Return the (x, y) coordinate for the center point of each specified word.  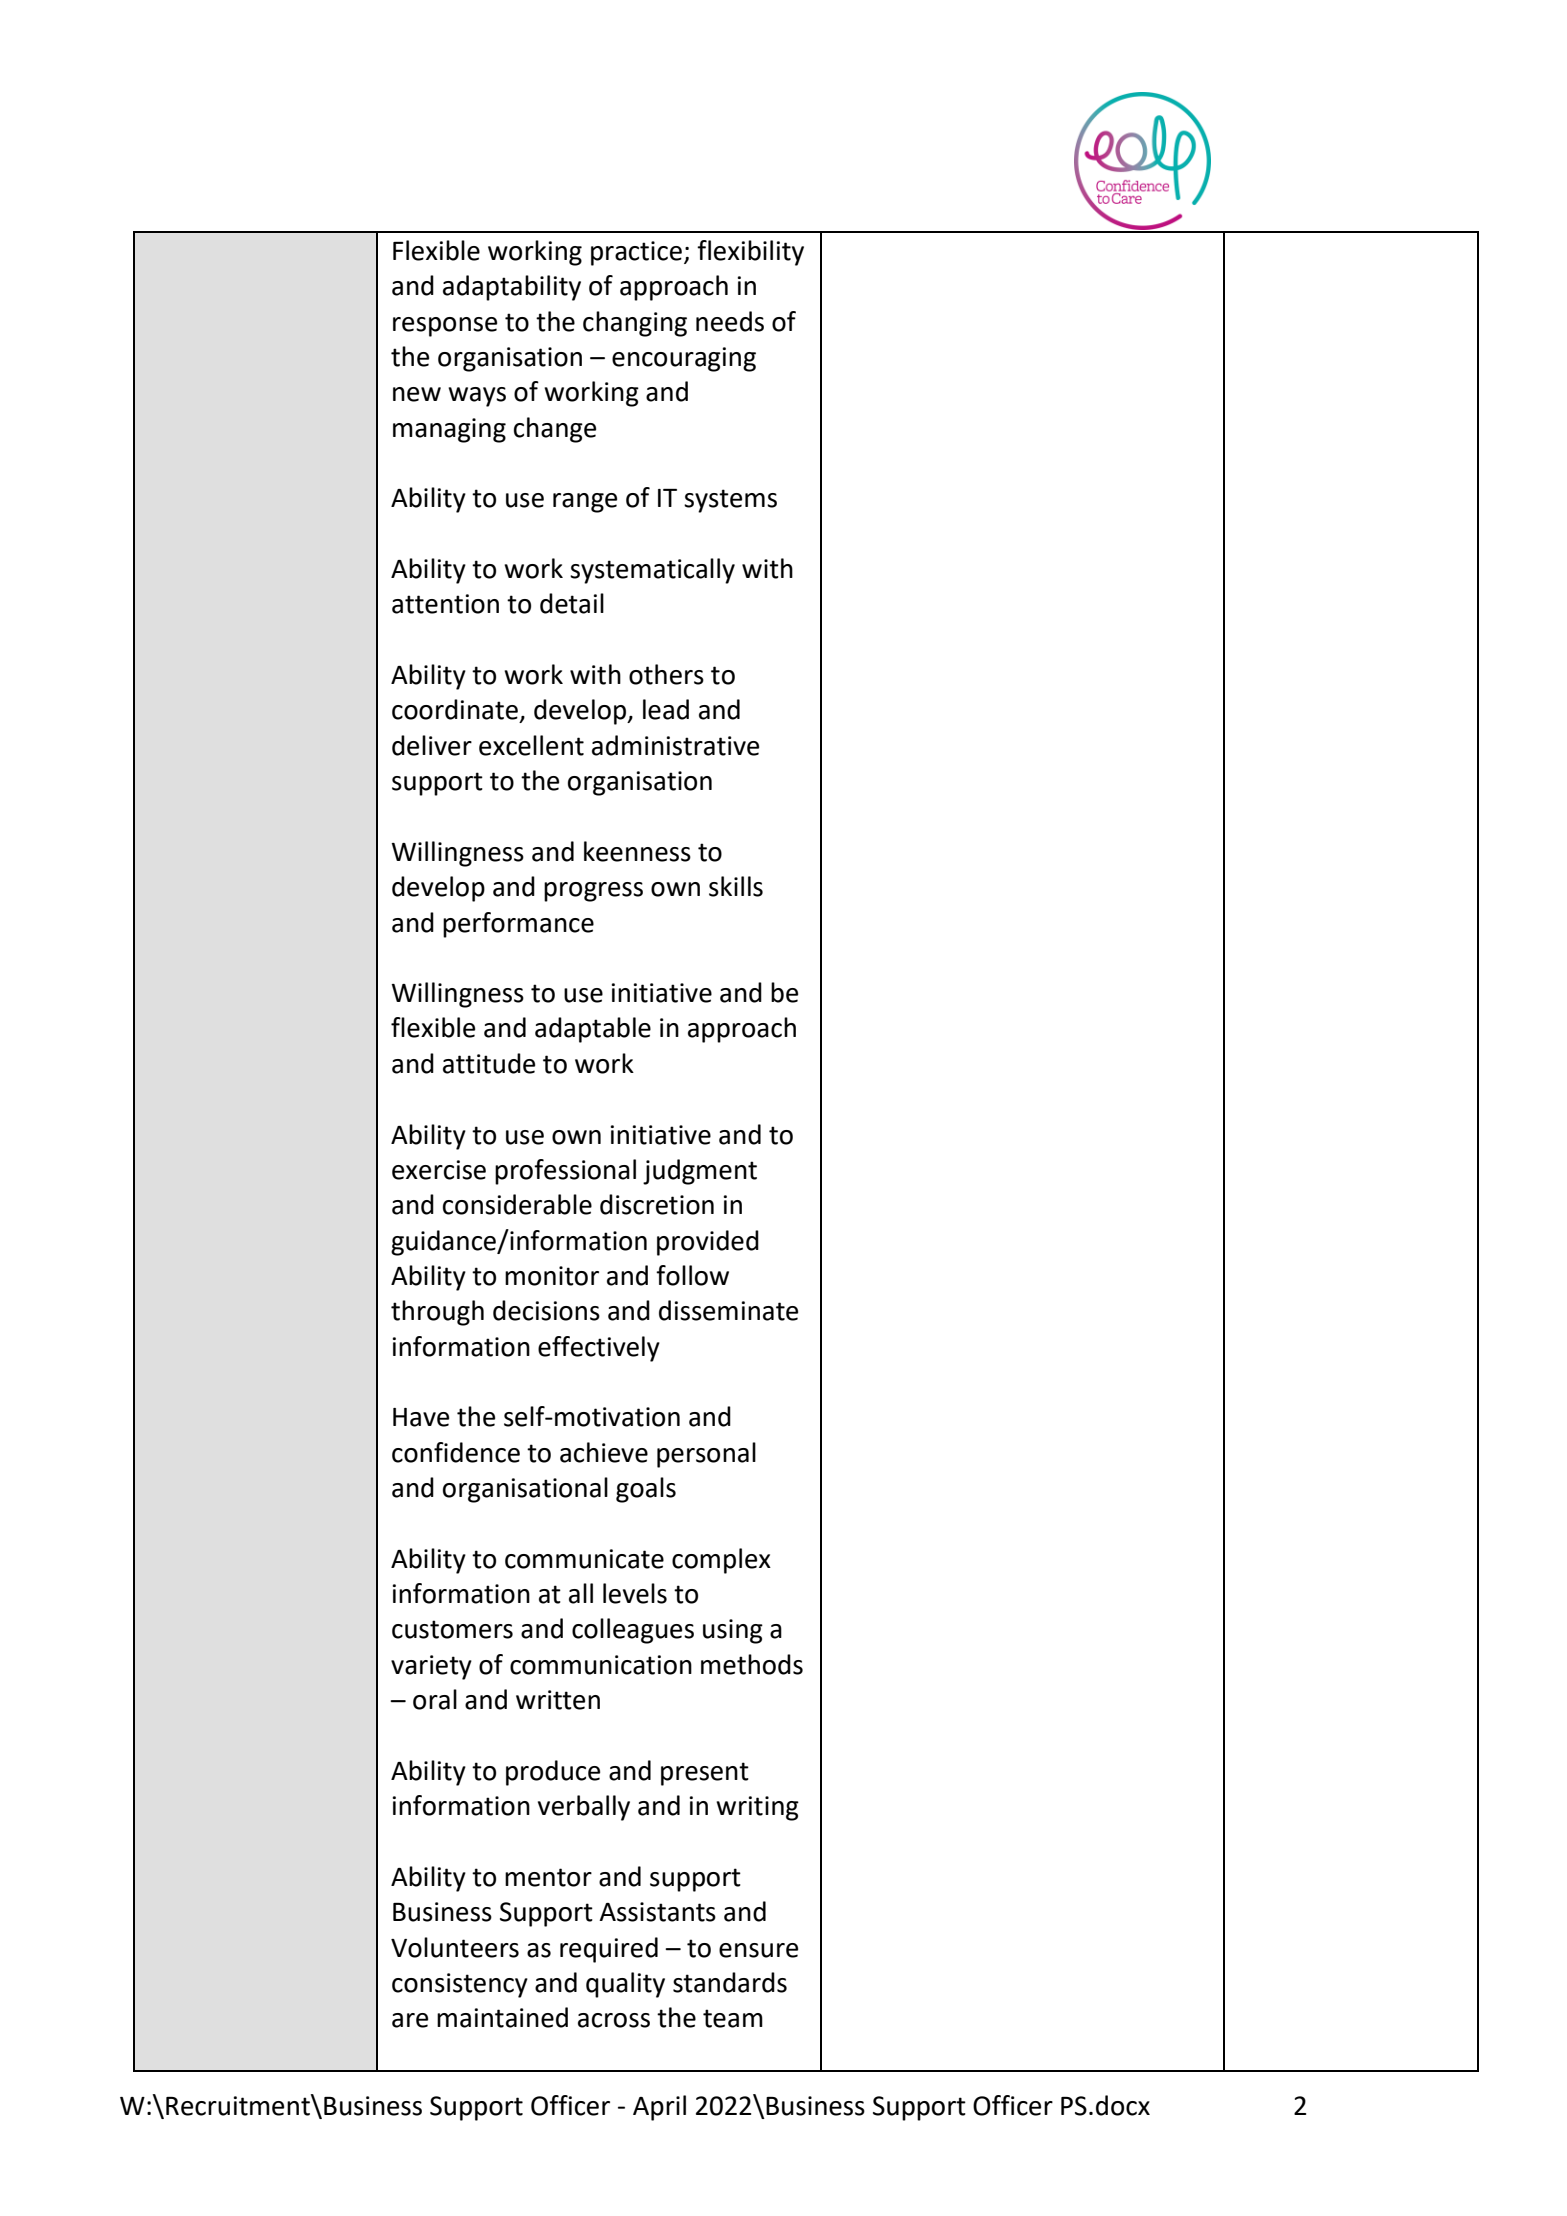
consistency (460, 1985)
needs (730, 321)
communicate (584, 1559)
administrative (675, 745)
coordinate (455, 709)
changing (635, 324)
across (614, 2020)
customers (452, 1629)
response (445, 327)
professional (565, 1172)
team (733, 2018)
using (733, 1631)
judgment (700, 1172)
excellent (531, 745)
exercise (439, 1170)
